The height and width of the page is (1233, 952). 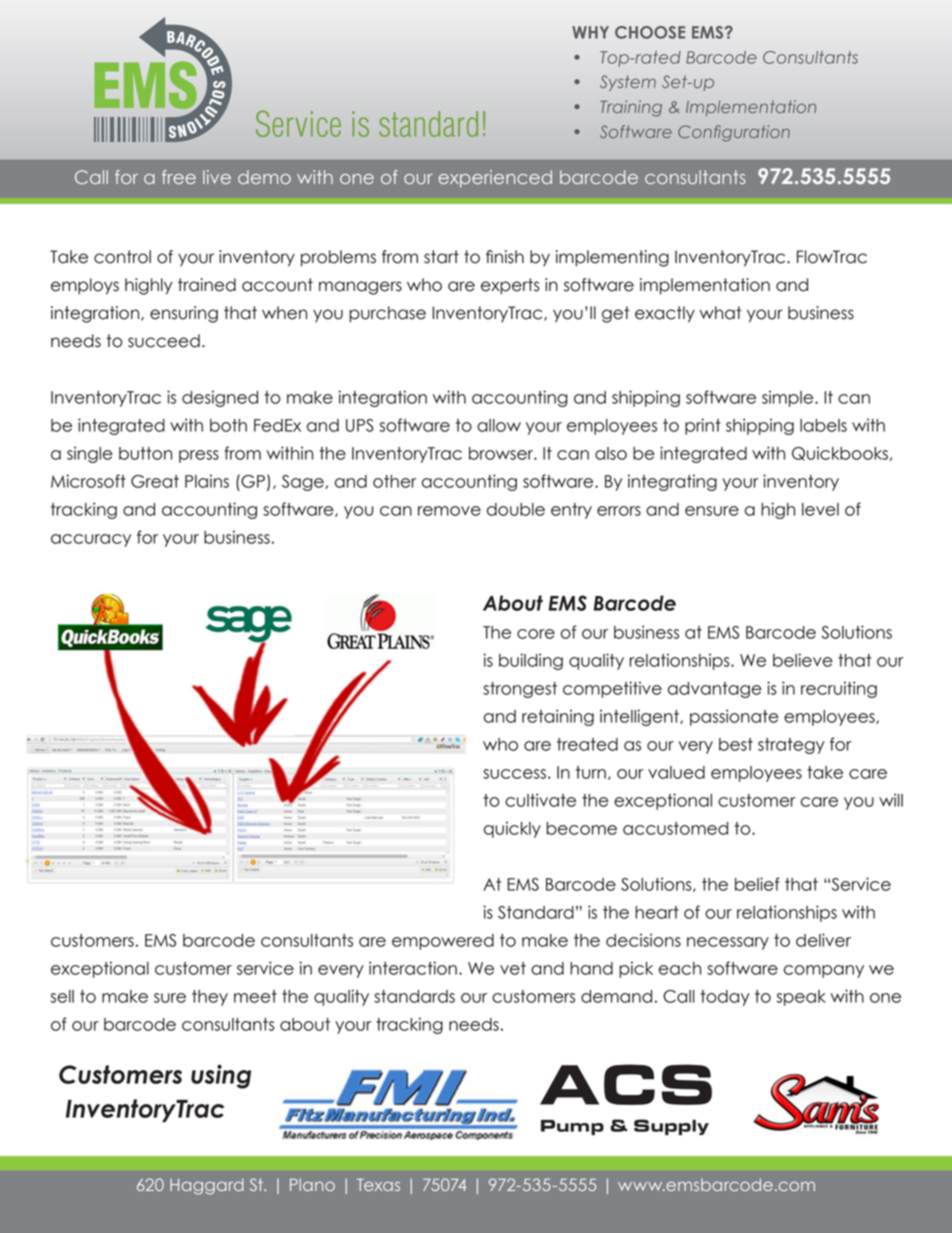 I want to click on believe, so click(x=803, y=660).
